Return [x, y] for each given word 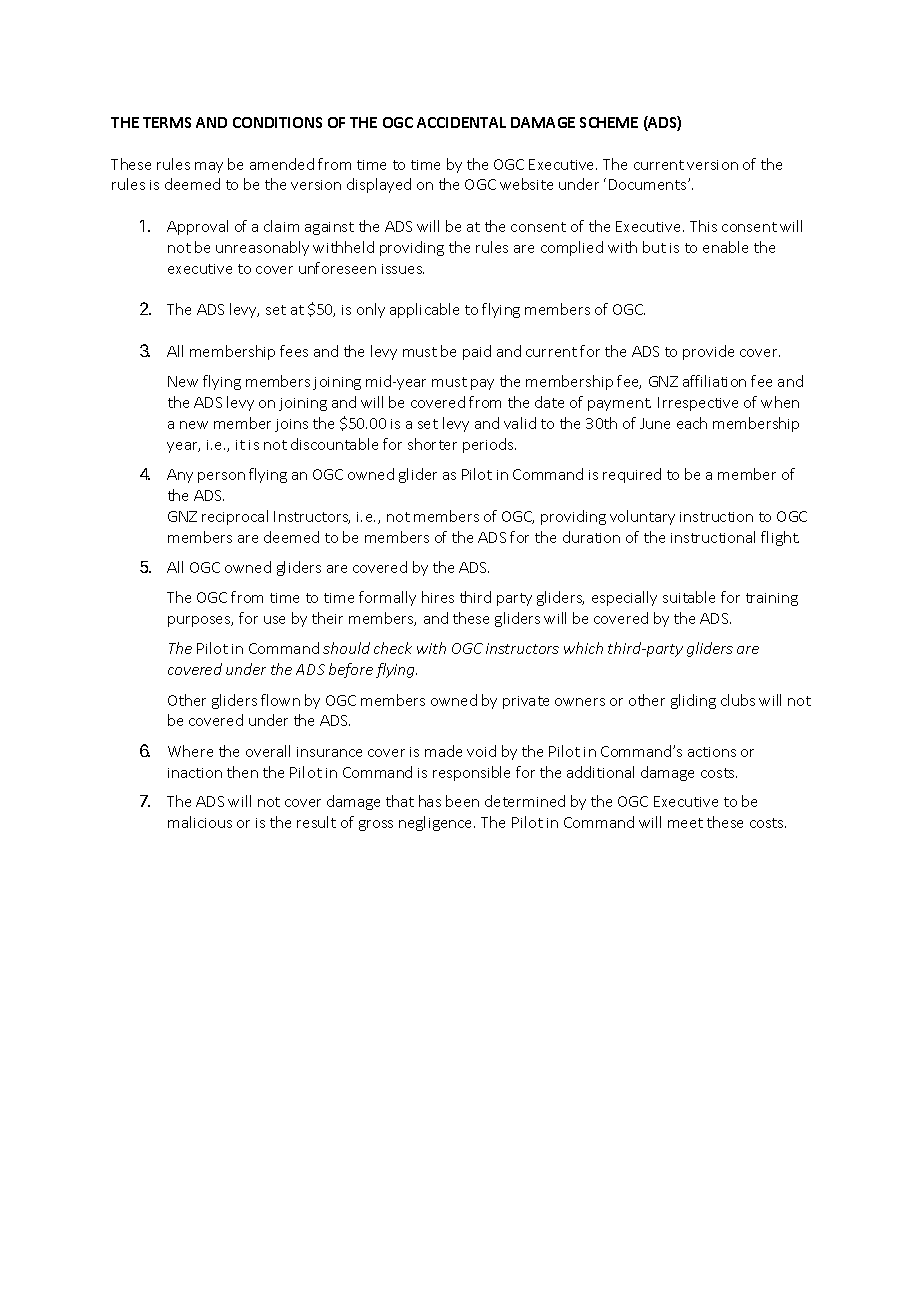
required [632, 475]
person [221, 477]
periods [489, 445]
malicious [200, 822]
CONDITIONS [277, 122]
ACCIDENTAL [461, 122]
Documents [649, 184]
